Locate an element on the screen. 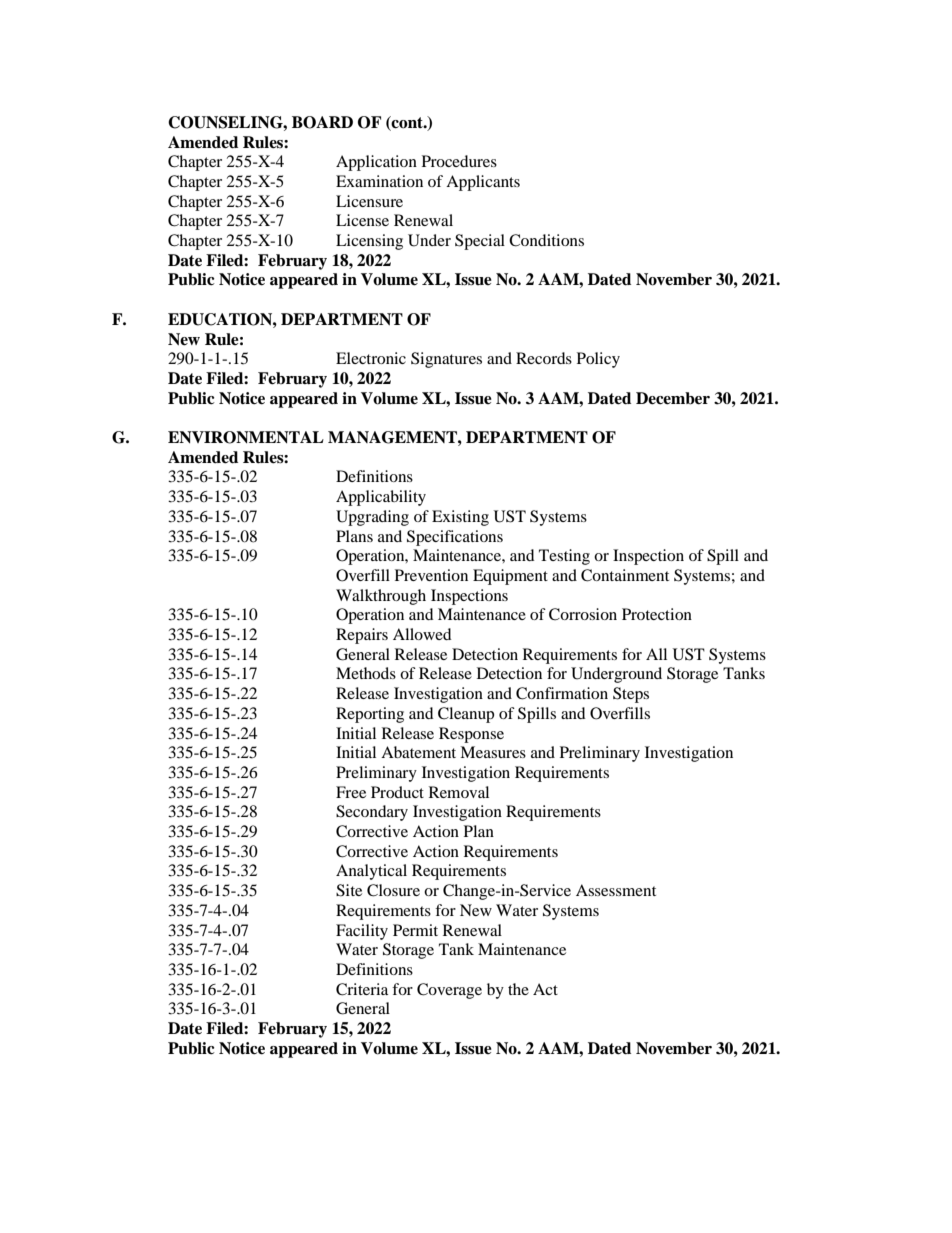 The image size is (952, 1233). Assessment is located at coordinates (616, 890).
